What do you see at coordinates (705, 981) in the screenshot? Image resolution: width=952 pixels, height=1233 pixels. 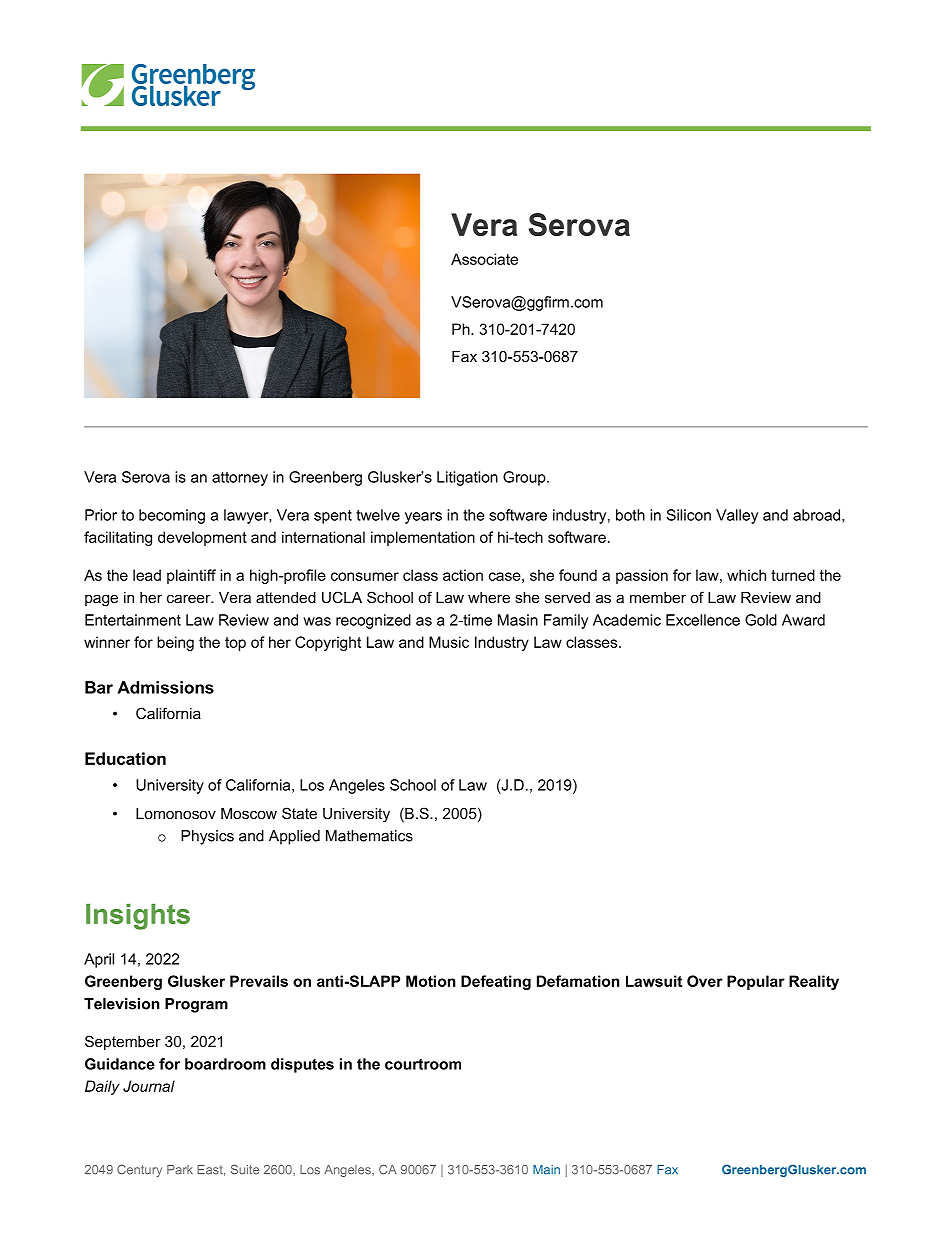 I see `Over` at bounding box center [705, 981].
